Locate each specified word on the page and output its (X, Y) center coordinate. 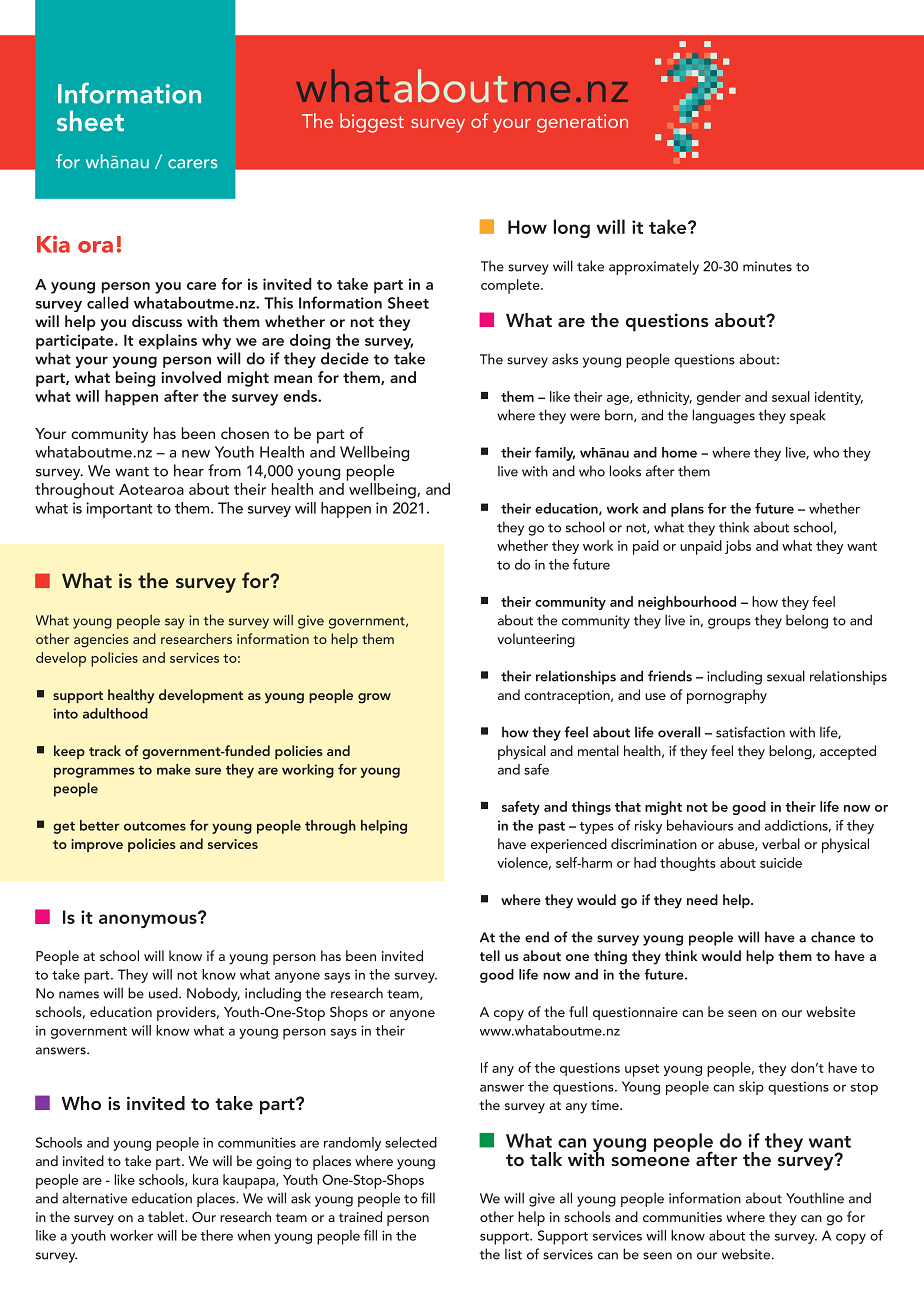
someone (651, 1161)
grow (374, 698)
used (164, 993)
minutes (767, 266)
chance (833, 937)
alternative (94, 1198)
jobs (738, 547)
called (108, 302)
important (119, 510)
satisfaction (750, 732)
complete (511, 286)
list (513, 1254)
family (555, 454)
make (174, 769)
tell (490, 955)
